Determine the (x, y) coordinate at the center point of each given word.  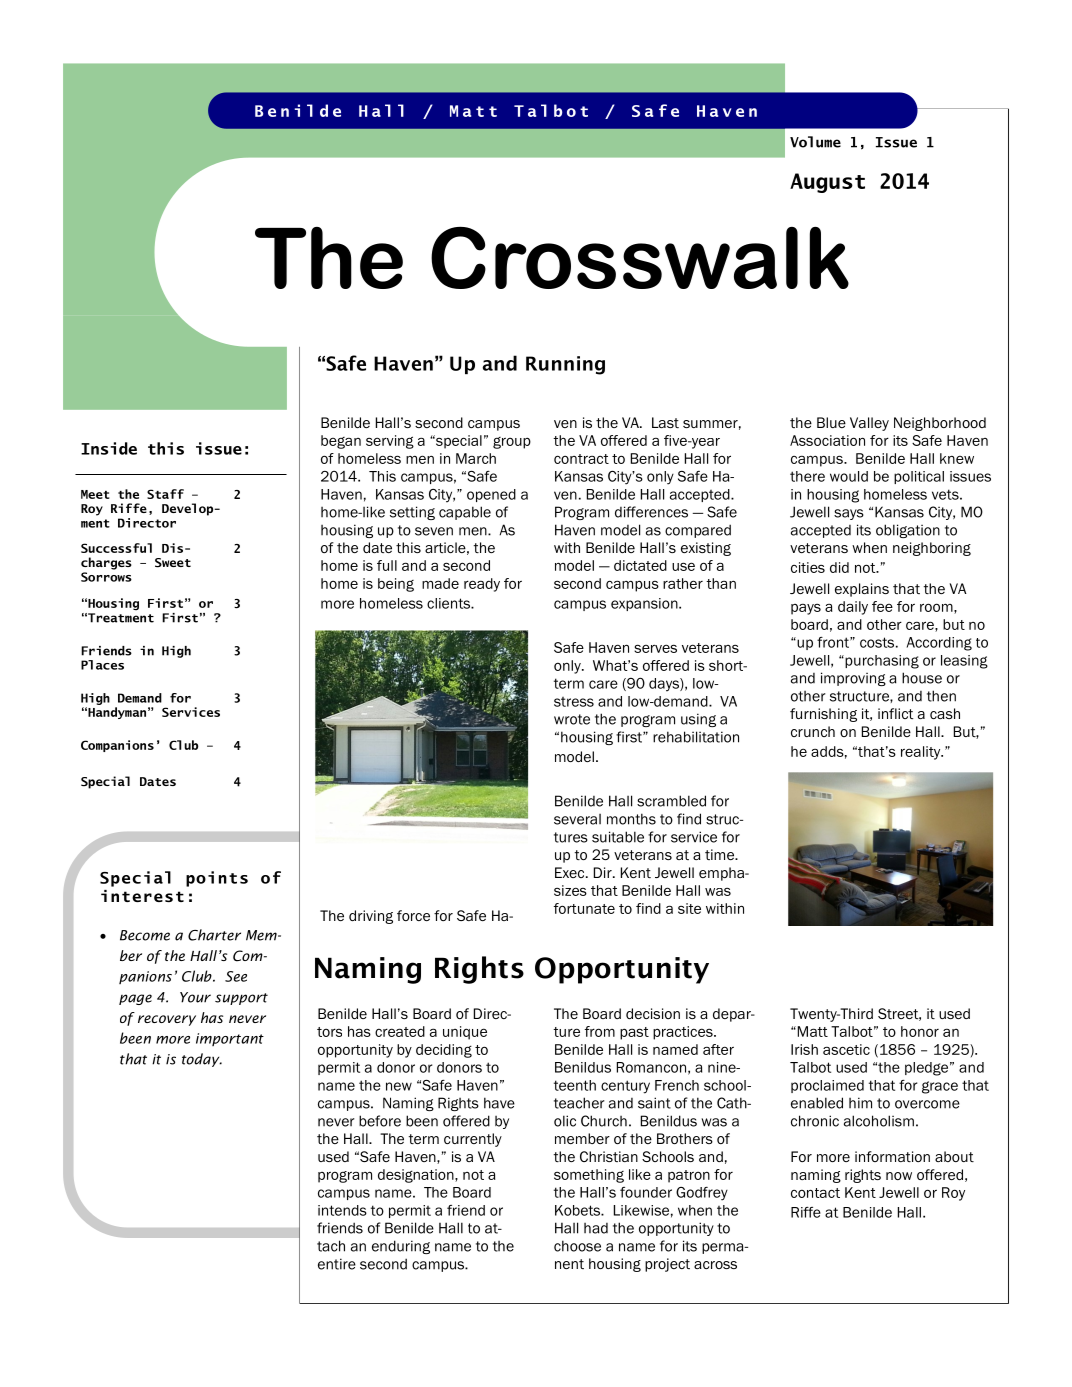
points (217, 879)
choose (577, 1246)
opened (491, 495)
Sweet (173, 563)
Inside (109, 448)
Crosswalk (640, 258)
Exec (571, 872)
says (849, 514)
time (720, 854)
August (827, 183)
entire (337, 1264)
